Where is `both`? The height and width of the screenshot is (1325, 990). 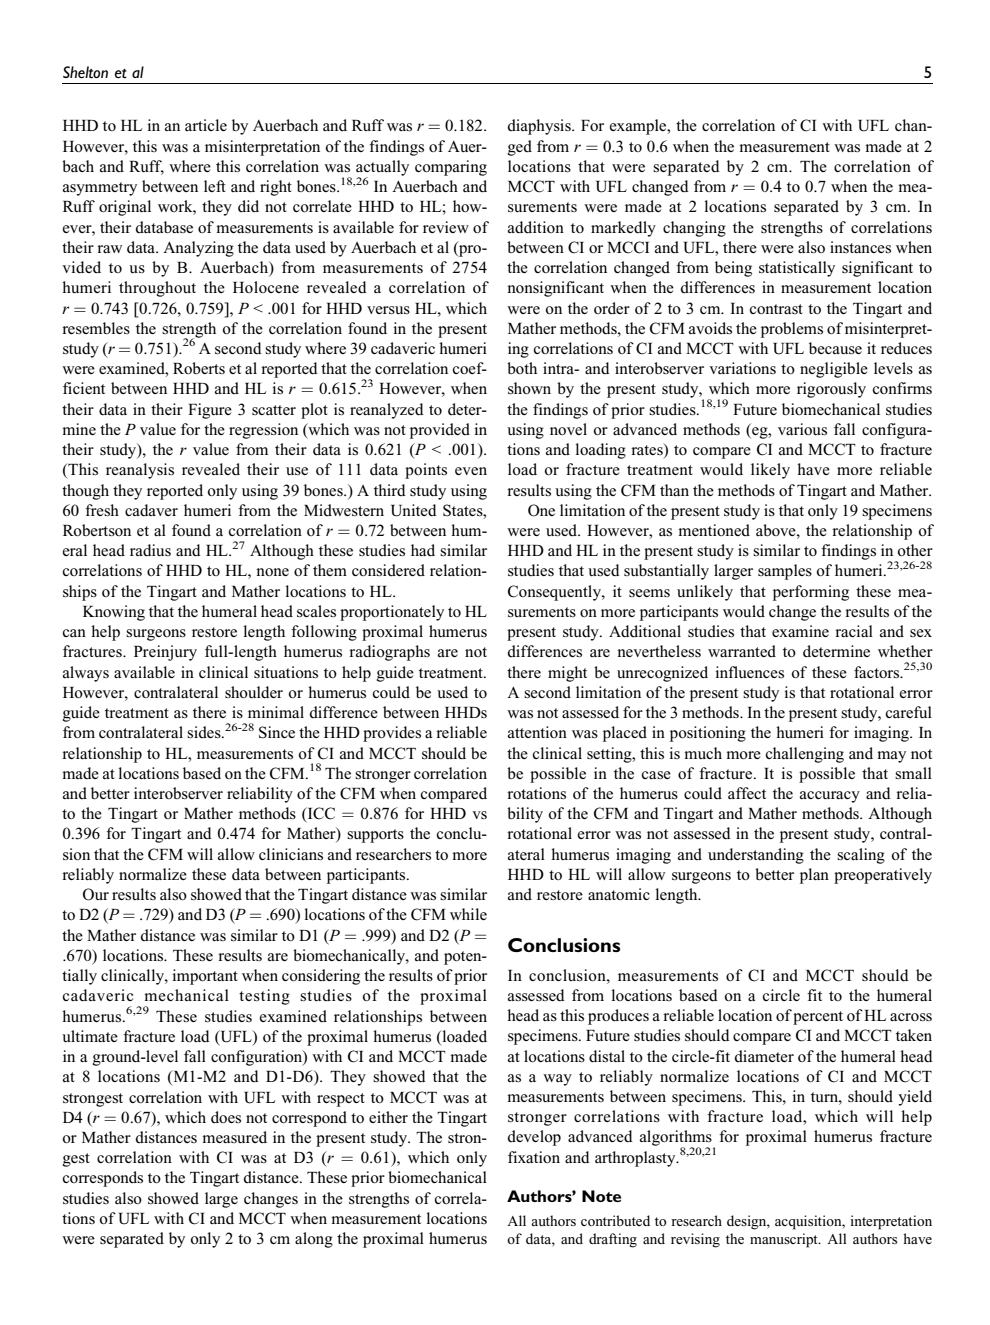 both is located at coordinates (522, 368).
